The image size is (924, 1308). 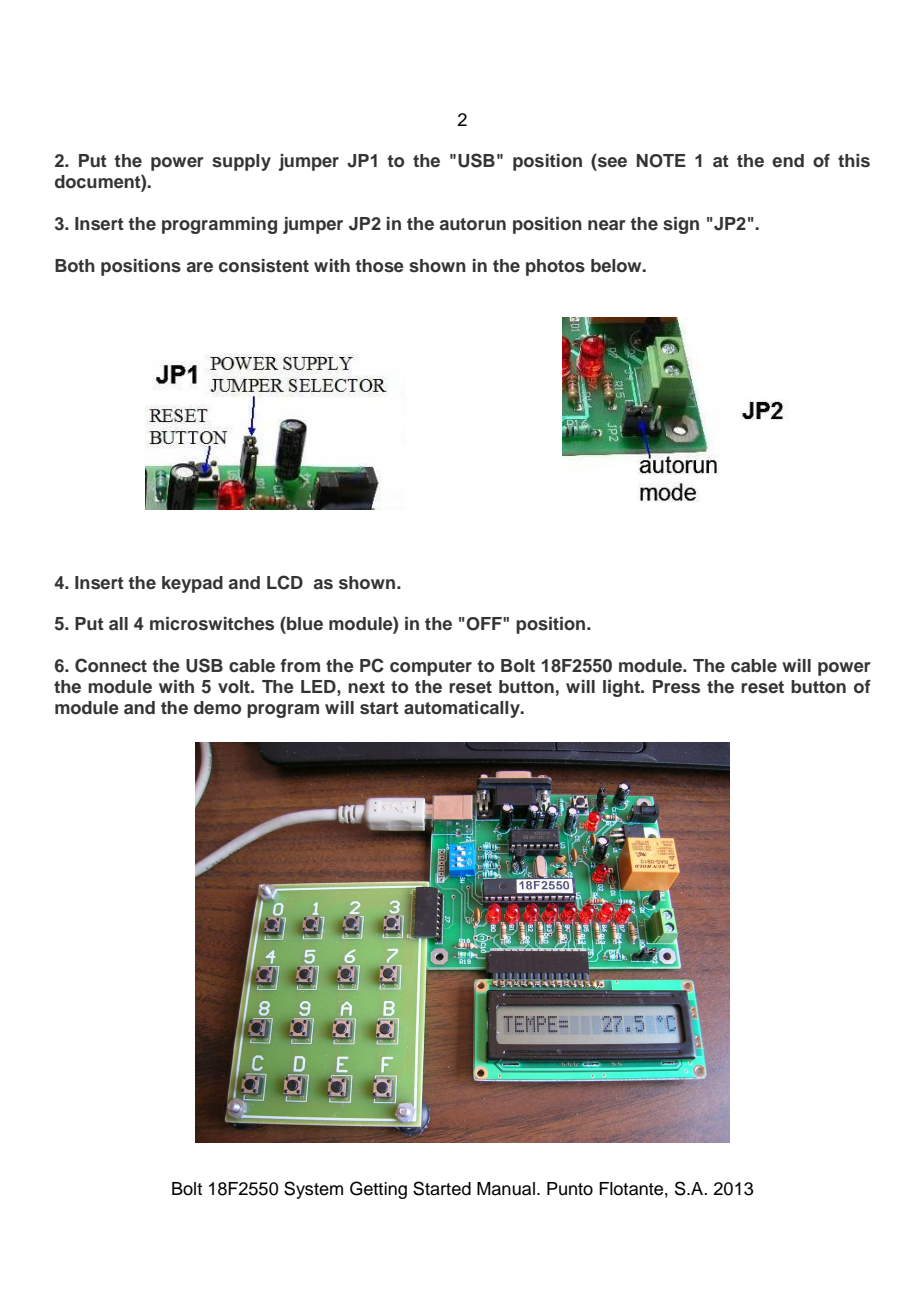 I want to click on System, so click(x=313, y=1190).
